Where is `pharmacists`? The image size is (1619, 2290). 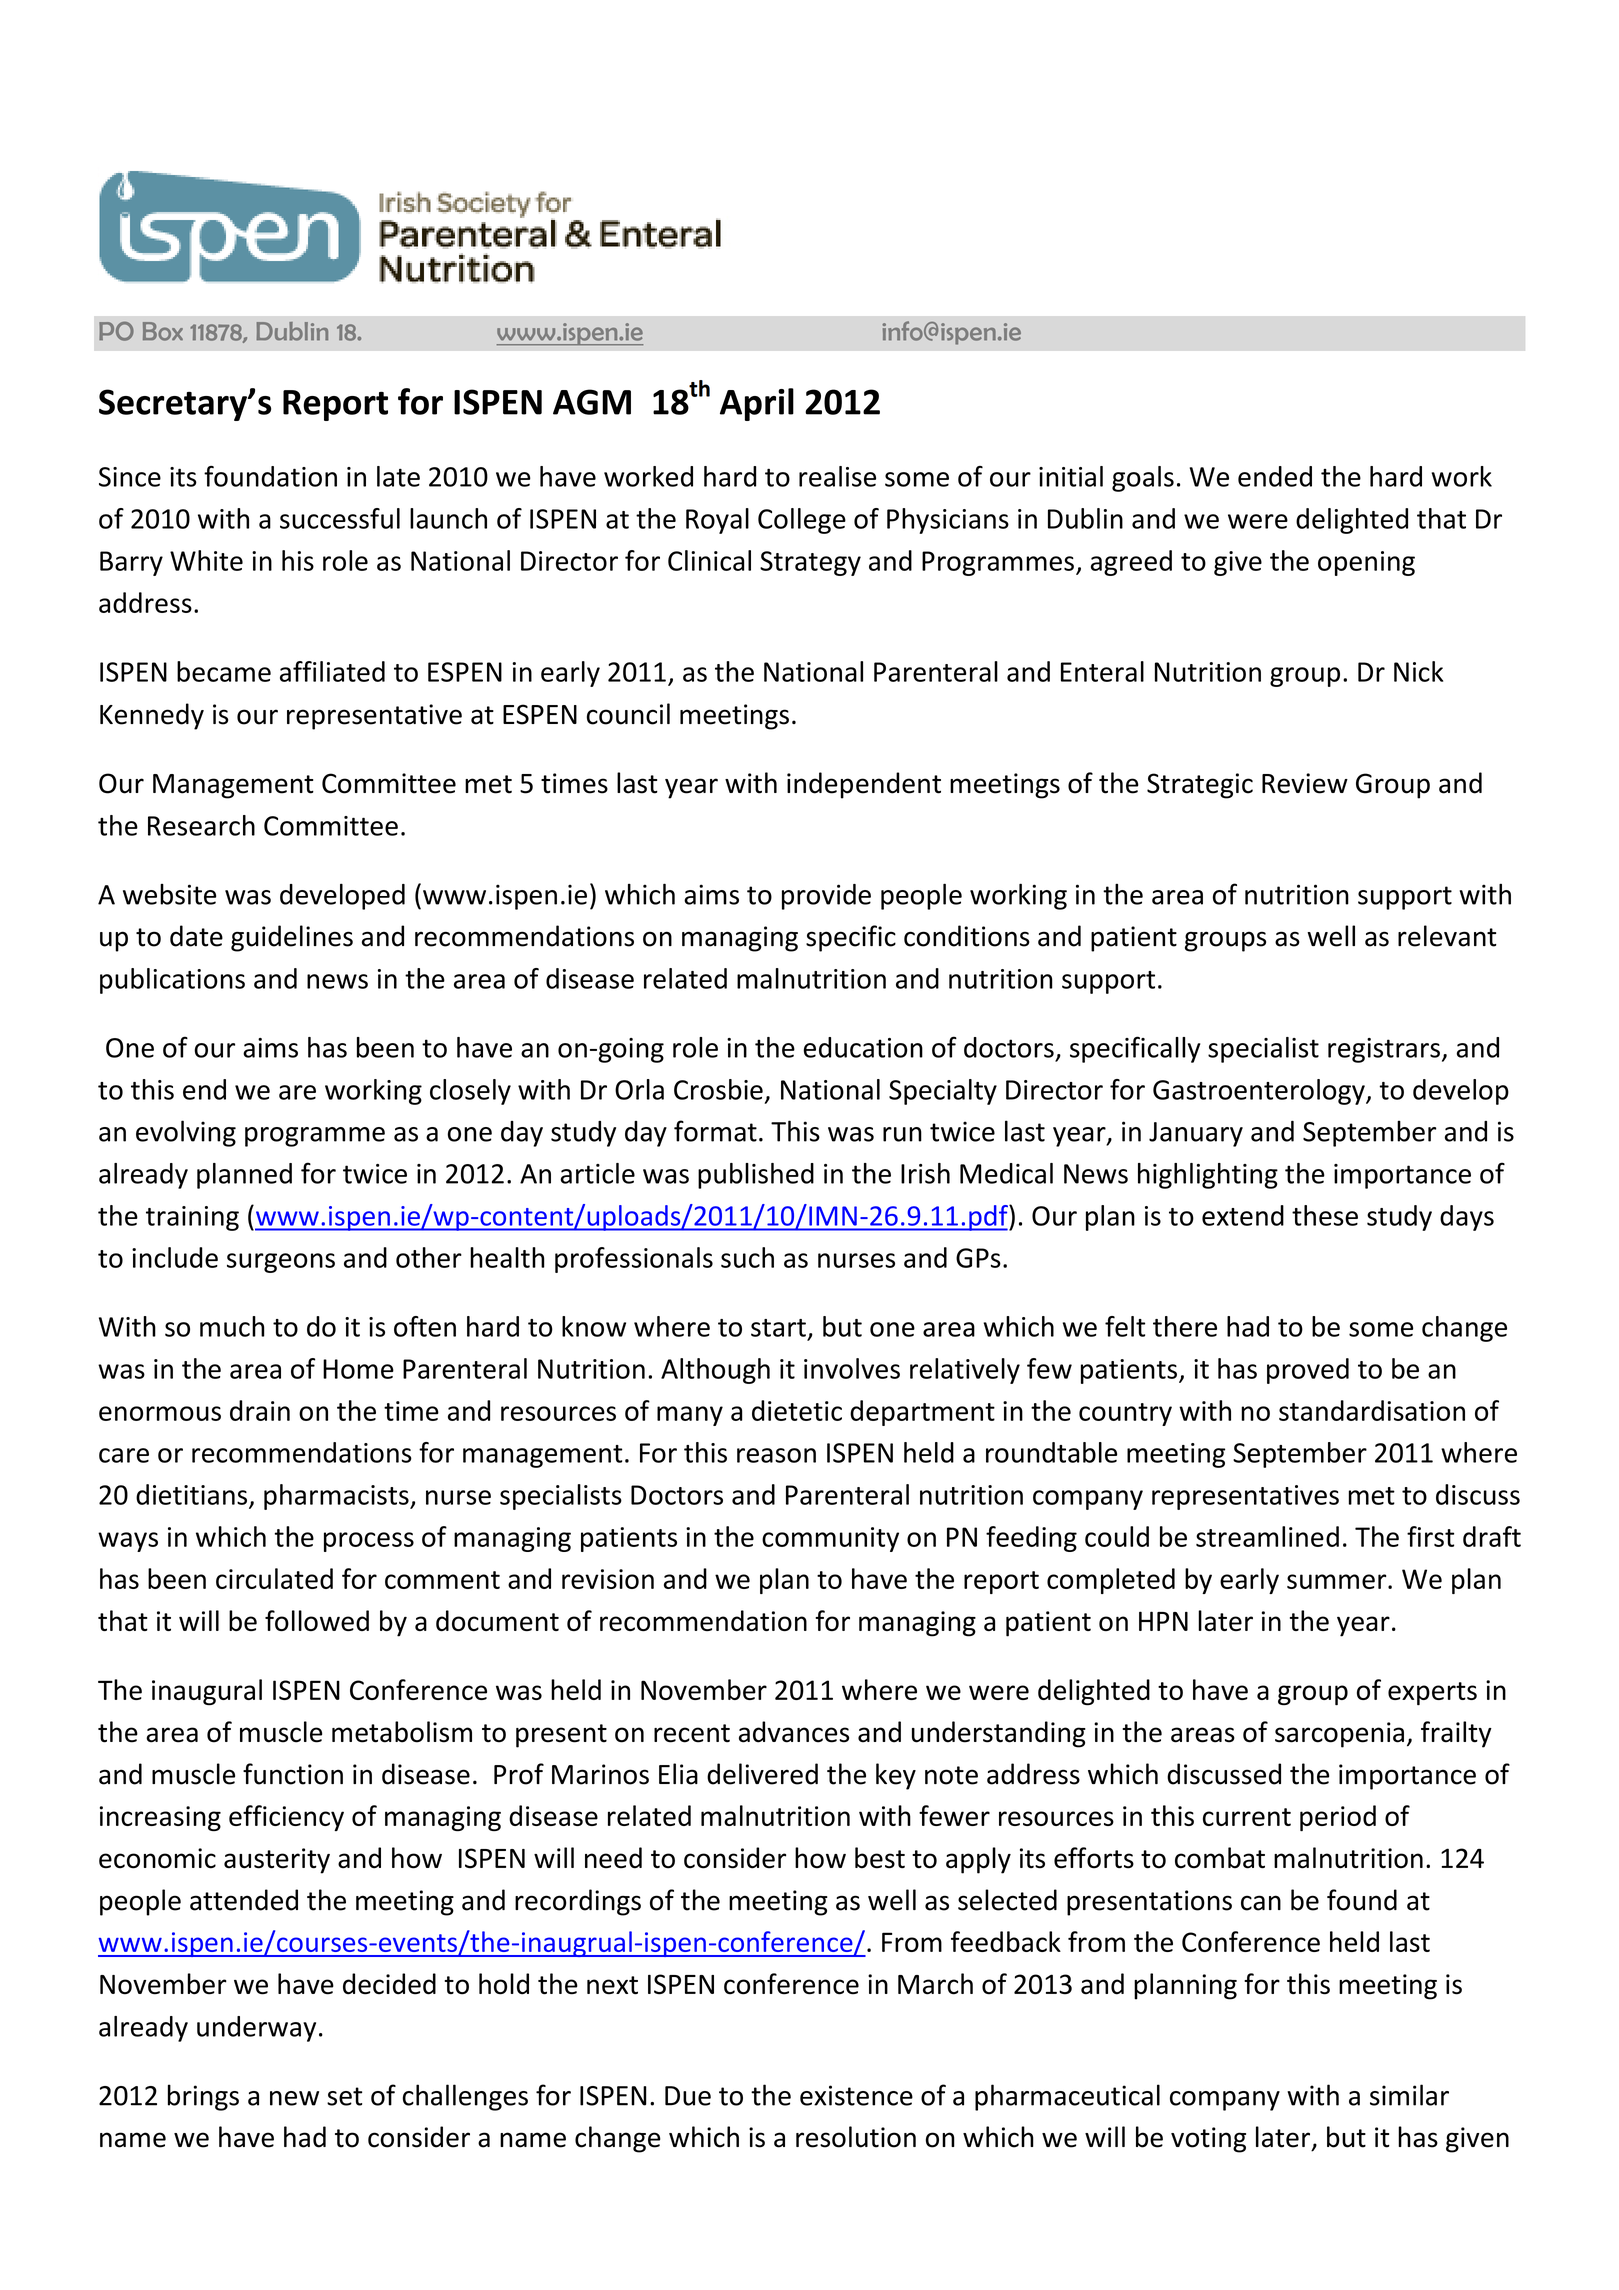
pharmacists is located at coordinates (337, 1497).
